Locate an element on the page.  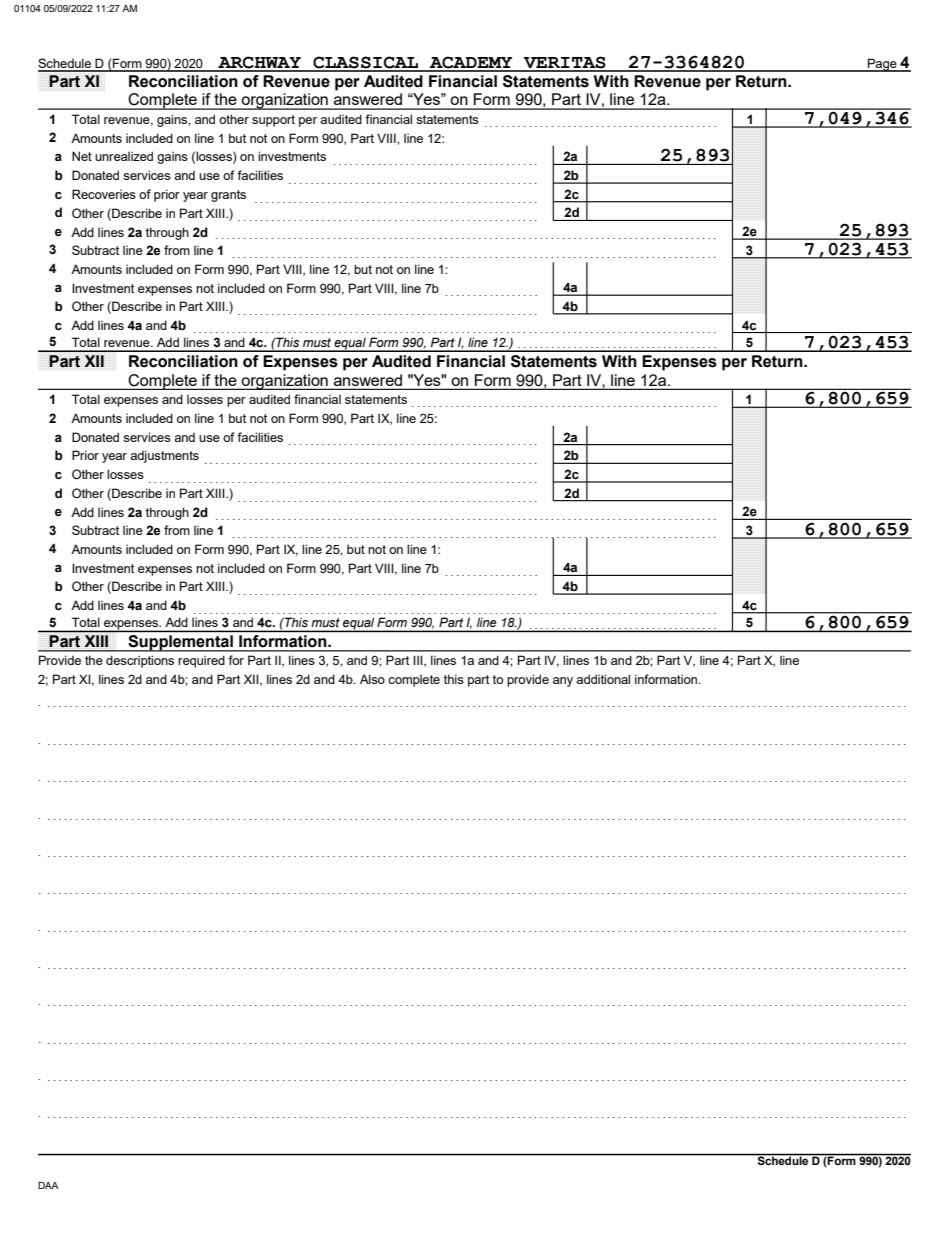
any is located at coordinates (563, 682).
